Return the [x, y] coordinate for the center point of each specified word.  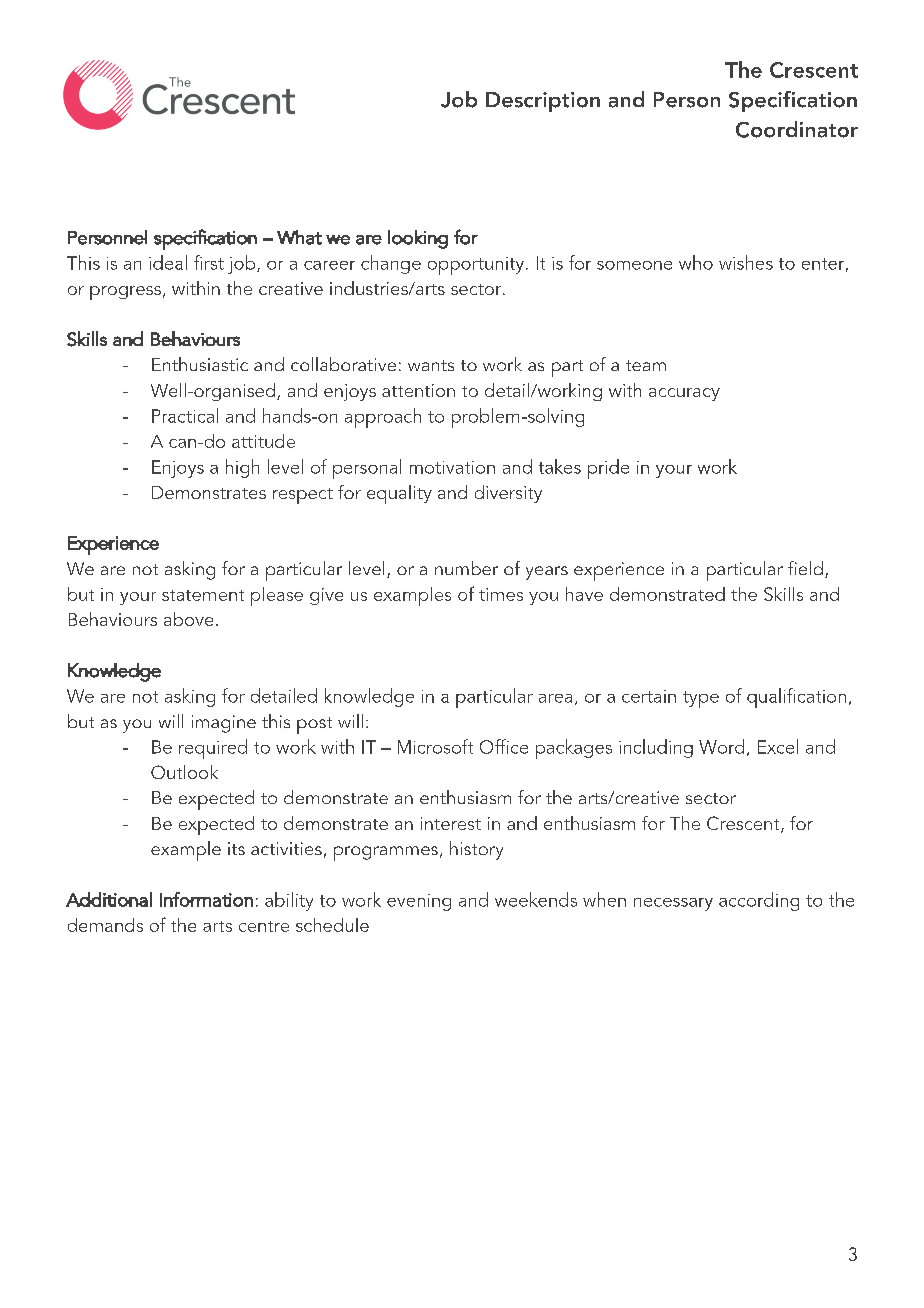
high [242, 468]
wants [431, 365]
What [299, 237]
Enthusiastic [200, 364]
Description [543, 102]
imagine [224, 724]
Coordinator [797, 129]
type [701, 699]
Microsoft [435, 746]
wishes [746, 262]
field [805, 568]
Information [206, 899]
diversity [508, 494]
